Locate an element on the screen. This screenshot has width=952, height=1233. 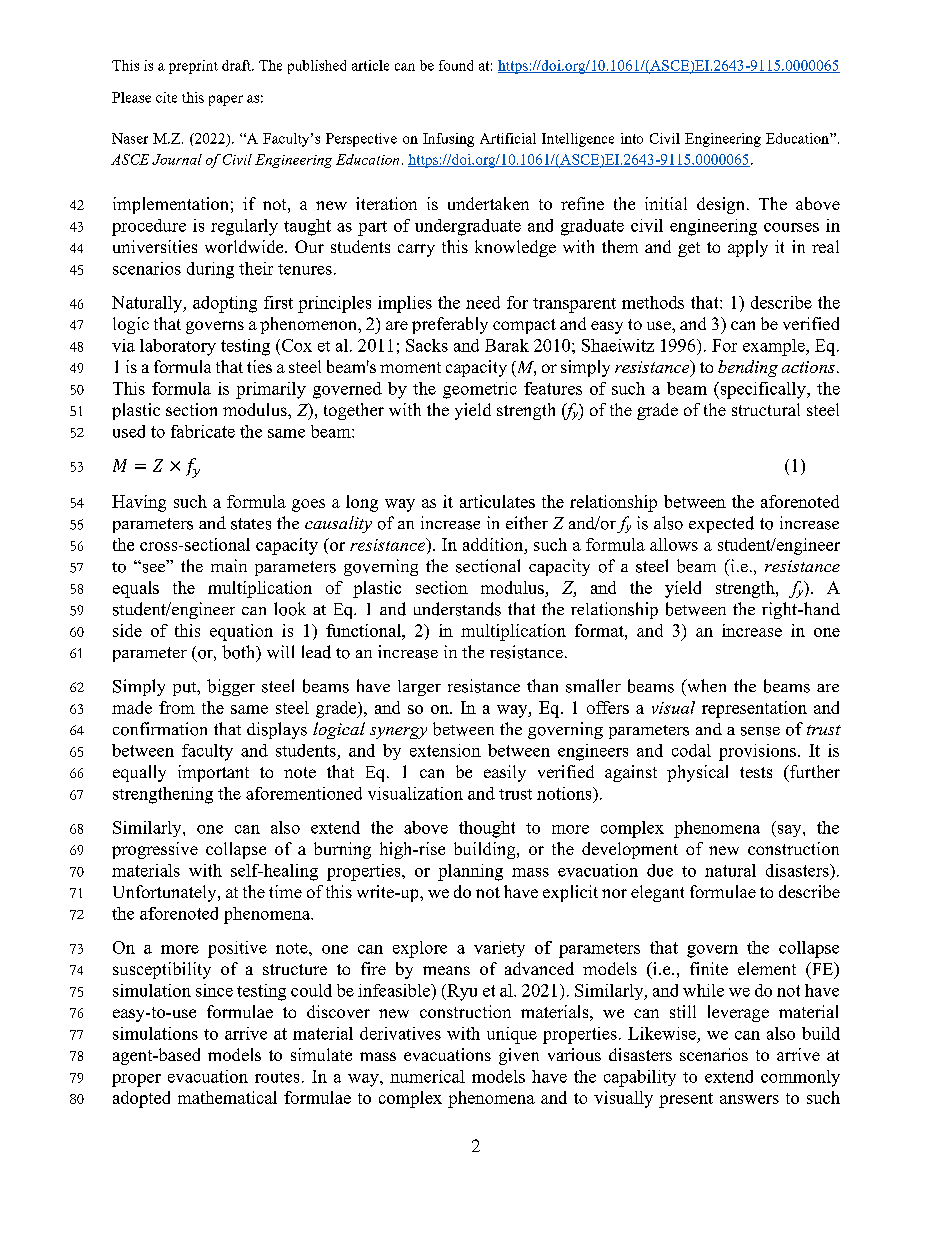
expected is located at coordinates (721, 524).
